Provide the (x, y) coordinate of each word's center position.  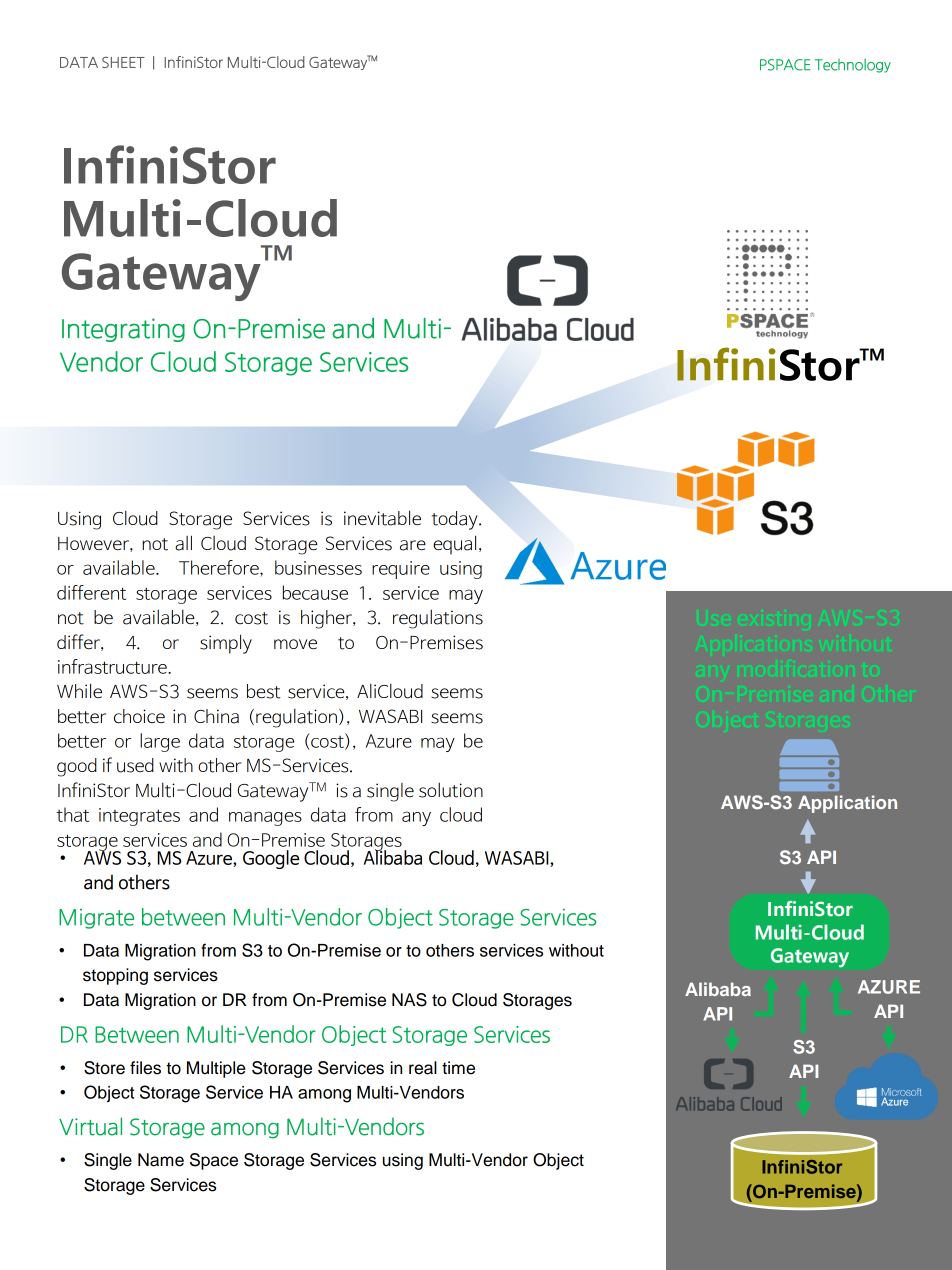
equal (454, 545)
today (456, 520)
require (401, 570)
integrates (139, 817)
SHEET (123, 62)
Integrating (123, 330)
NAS (409, 1000)
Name (161, 1160)
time (458, 1068)
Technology (853, 65)
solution (451, 790)
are (413, 545)
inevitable (382, 518)
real (423, 1068)
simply (226, 644)
